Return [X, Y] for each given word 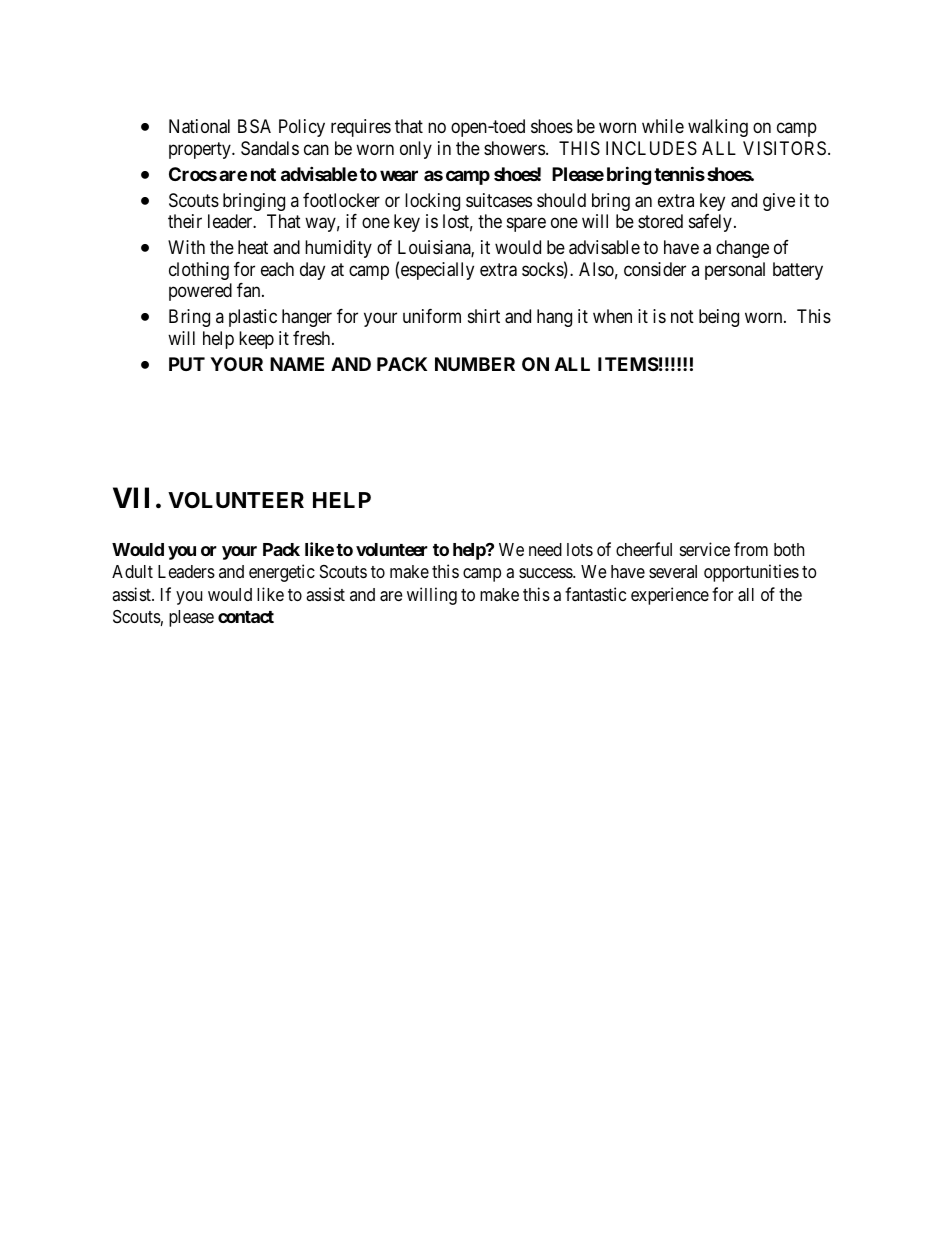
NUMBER [475, 364]
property [201, 150]
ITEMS [628, 364]
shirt [484, 316]
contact [246, 617]
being [719, 318]
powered [200, 292]
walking [718, 128]
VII [131, 497]
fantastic [595, 594]
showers [514, 148]
